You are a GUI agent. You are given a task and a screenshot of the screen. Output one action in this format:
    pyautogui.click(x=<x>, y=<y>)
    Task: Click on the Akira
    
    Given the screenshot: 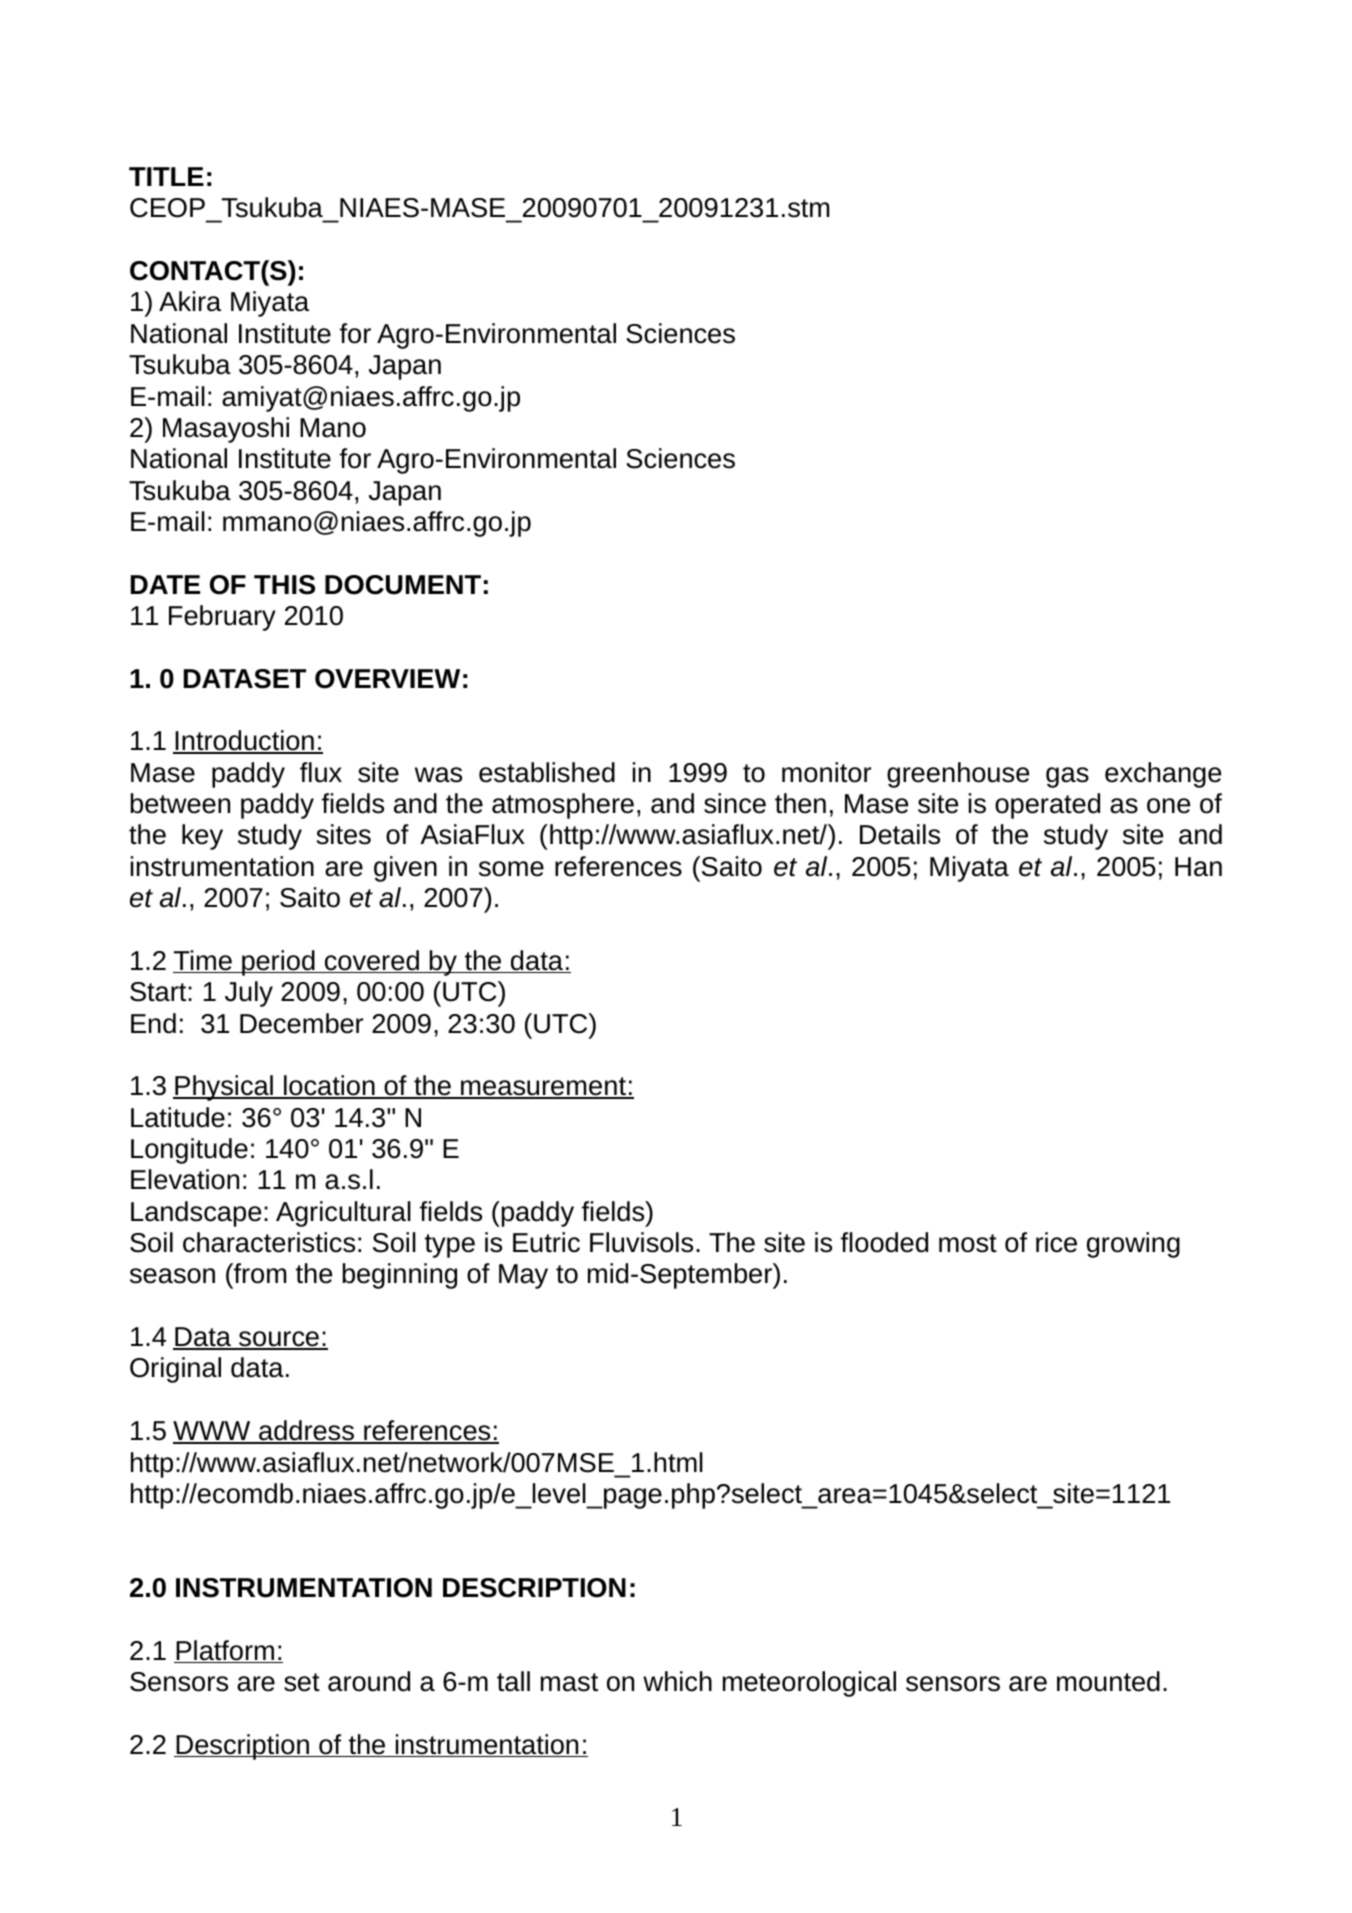 What is the action you would take?
    pyautogui.click(x=190, y=301)
